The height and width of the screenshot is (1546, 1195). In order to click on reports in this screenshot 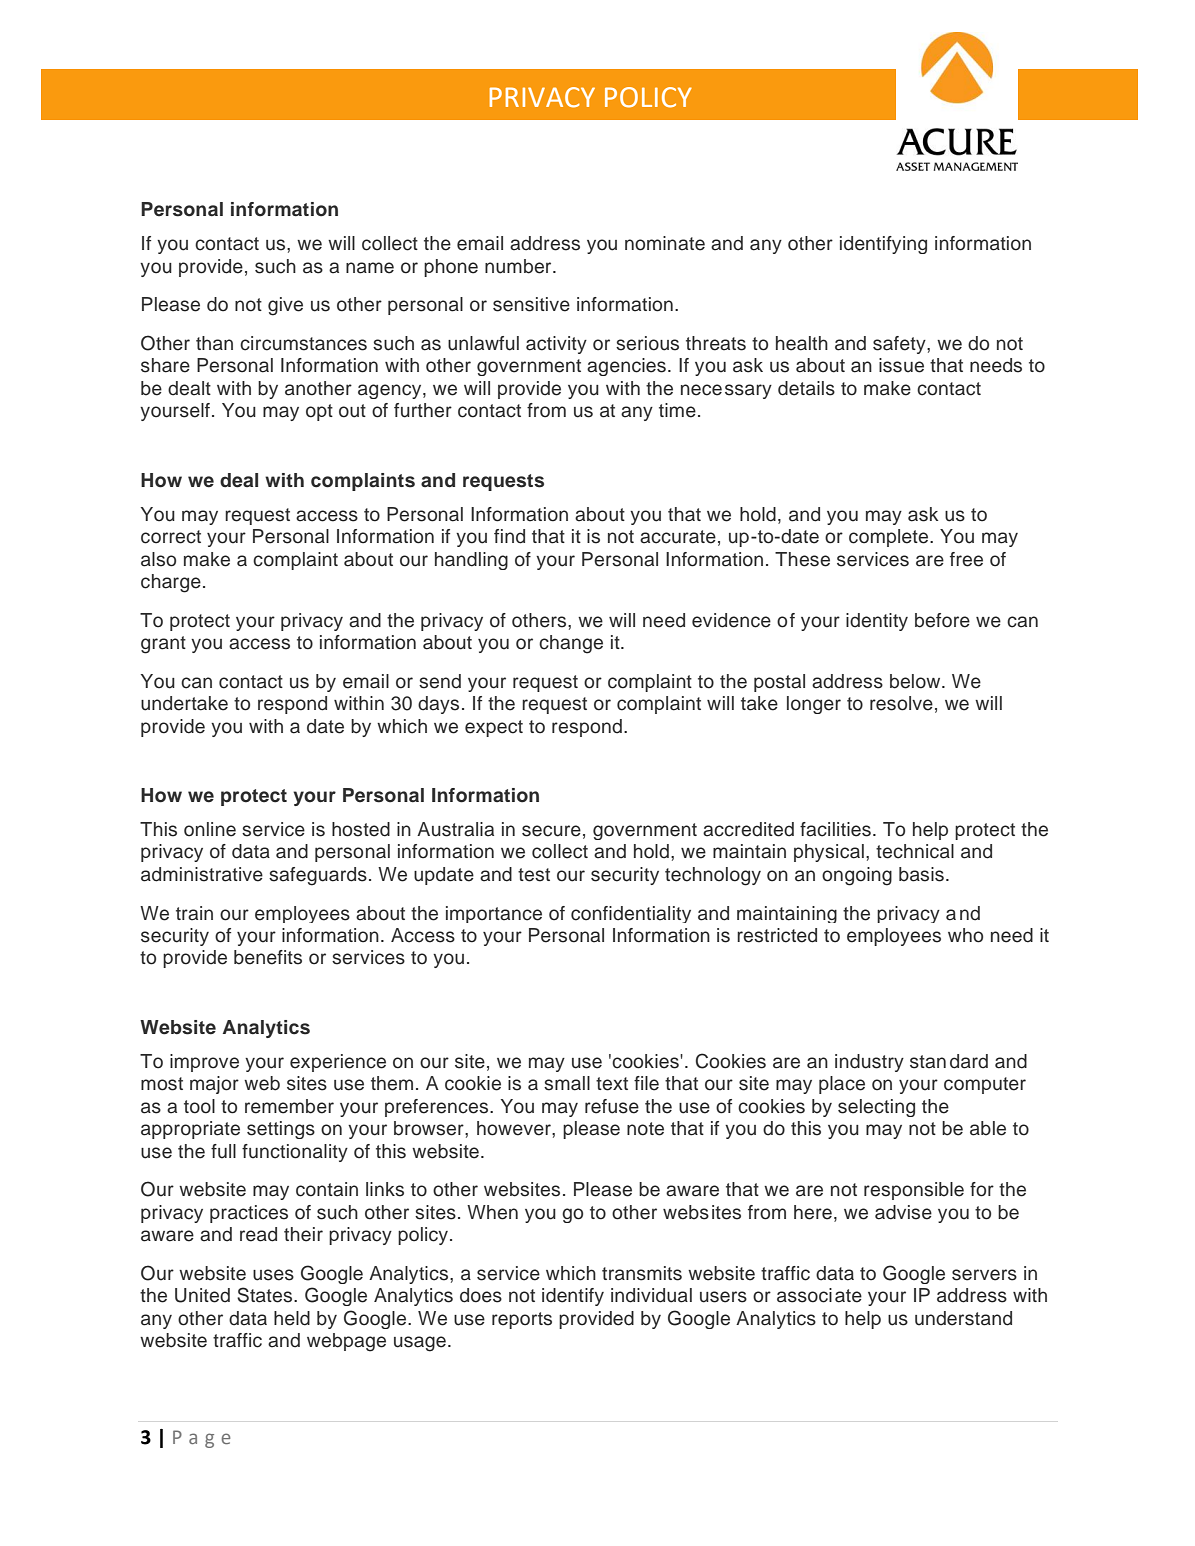, I will do `click(522, 1320)`.
